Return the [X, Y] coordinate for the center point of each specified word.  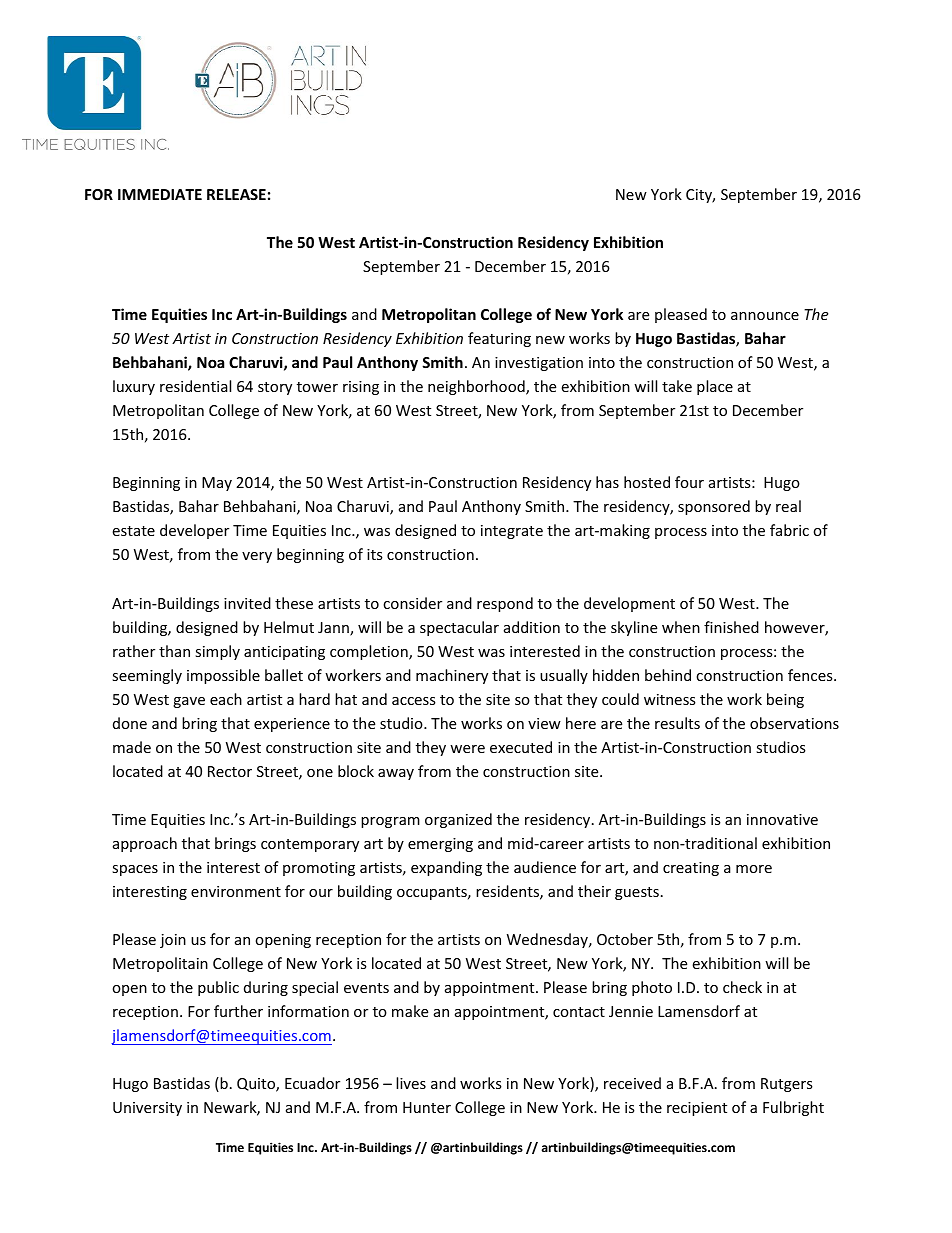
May [217, 484]
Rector [230, 771]
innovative [782, 819]
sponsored [714, 507]
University [147, 1109]
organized [458, 820]
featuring [499, 339]
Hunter [427, 1107]
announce [765, 316]
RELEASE [236, 194]
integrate [512, 532]
